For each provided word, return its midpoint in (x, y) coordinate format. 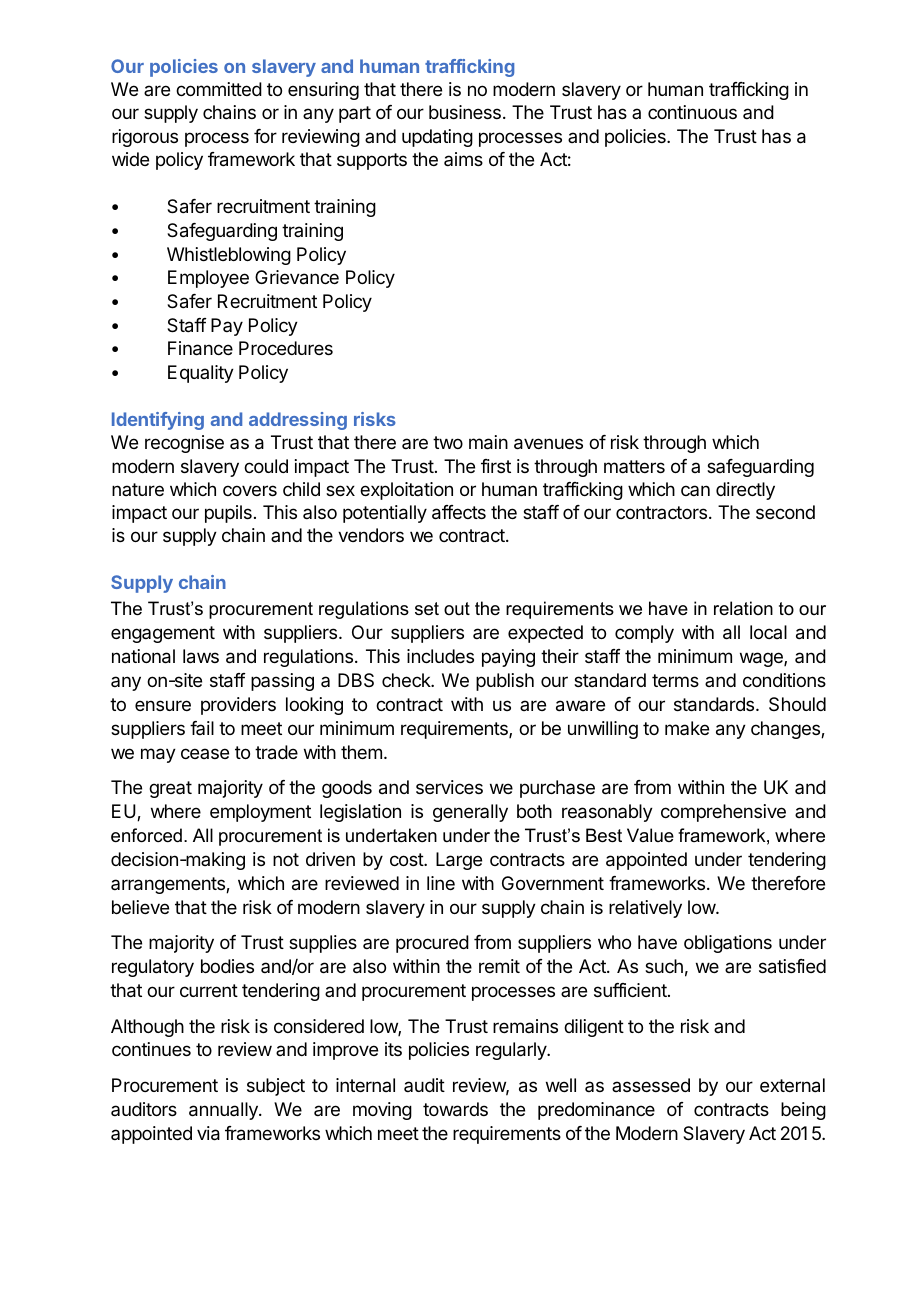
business (465, 112)
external (792, 1085)
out (457, 608)
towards (455, 1109)
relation (743, 608)
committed (219, 89)
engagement (163, 634)
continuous (692, 112)
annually (224, 1111)
